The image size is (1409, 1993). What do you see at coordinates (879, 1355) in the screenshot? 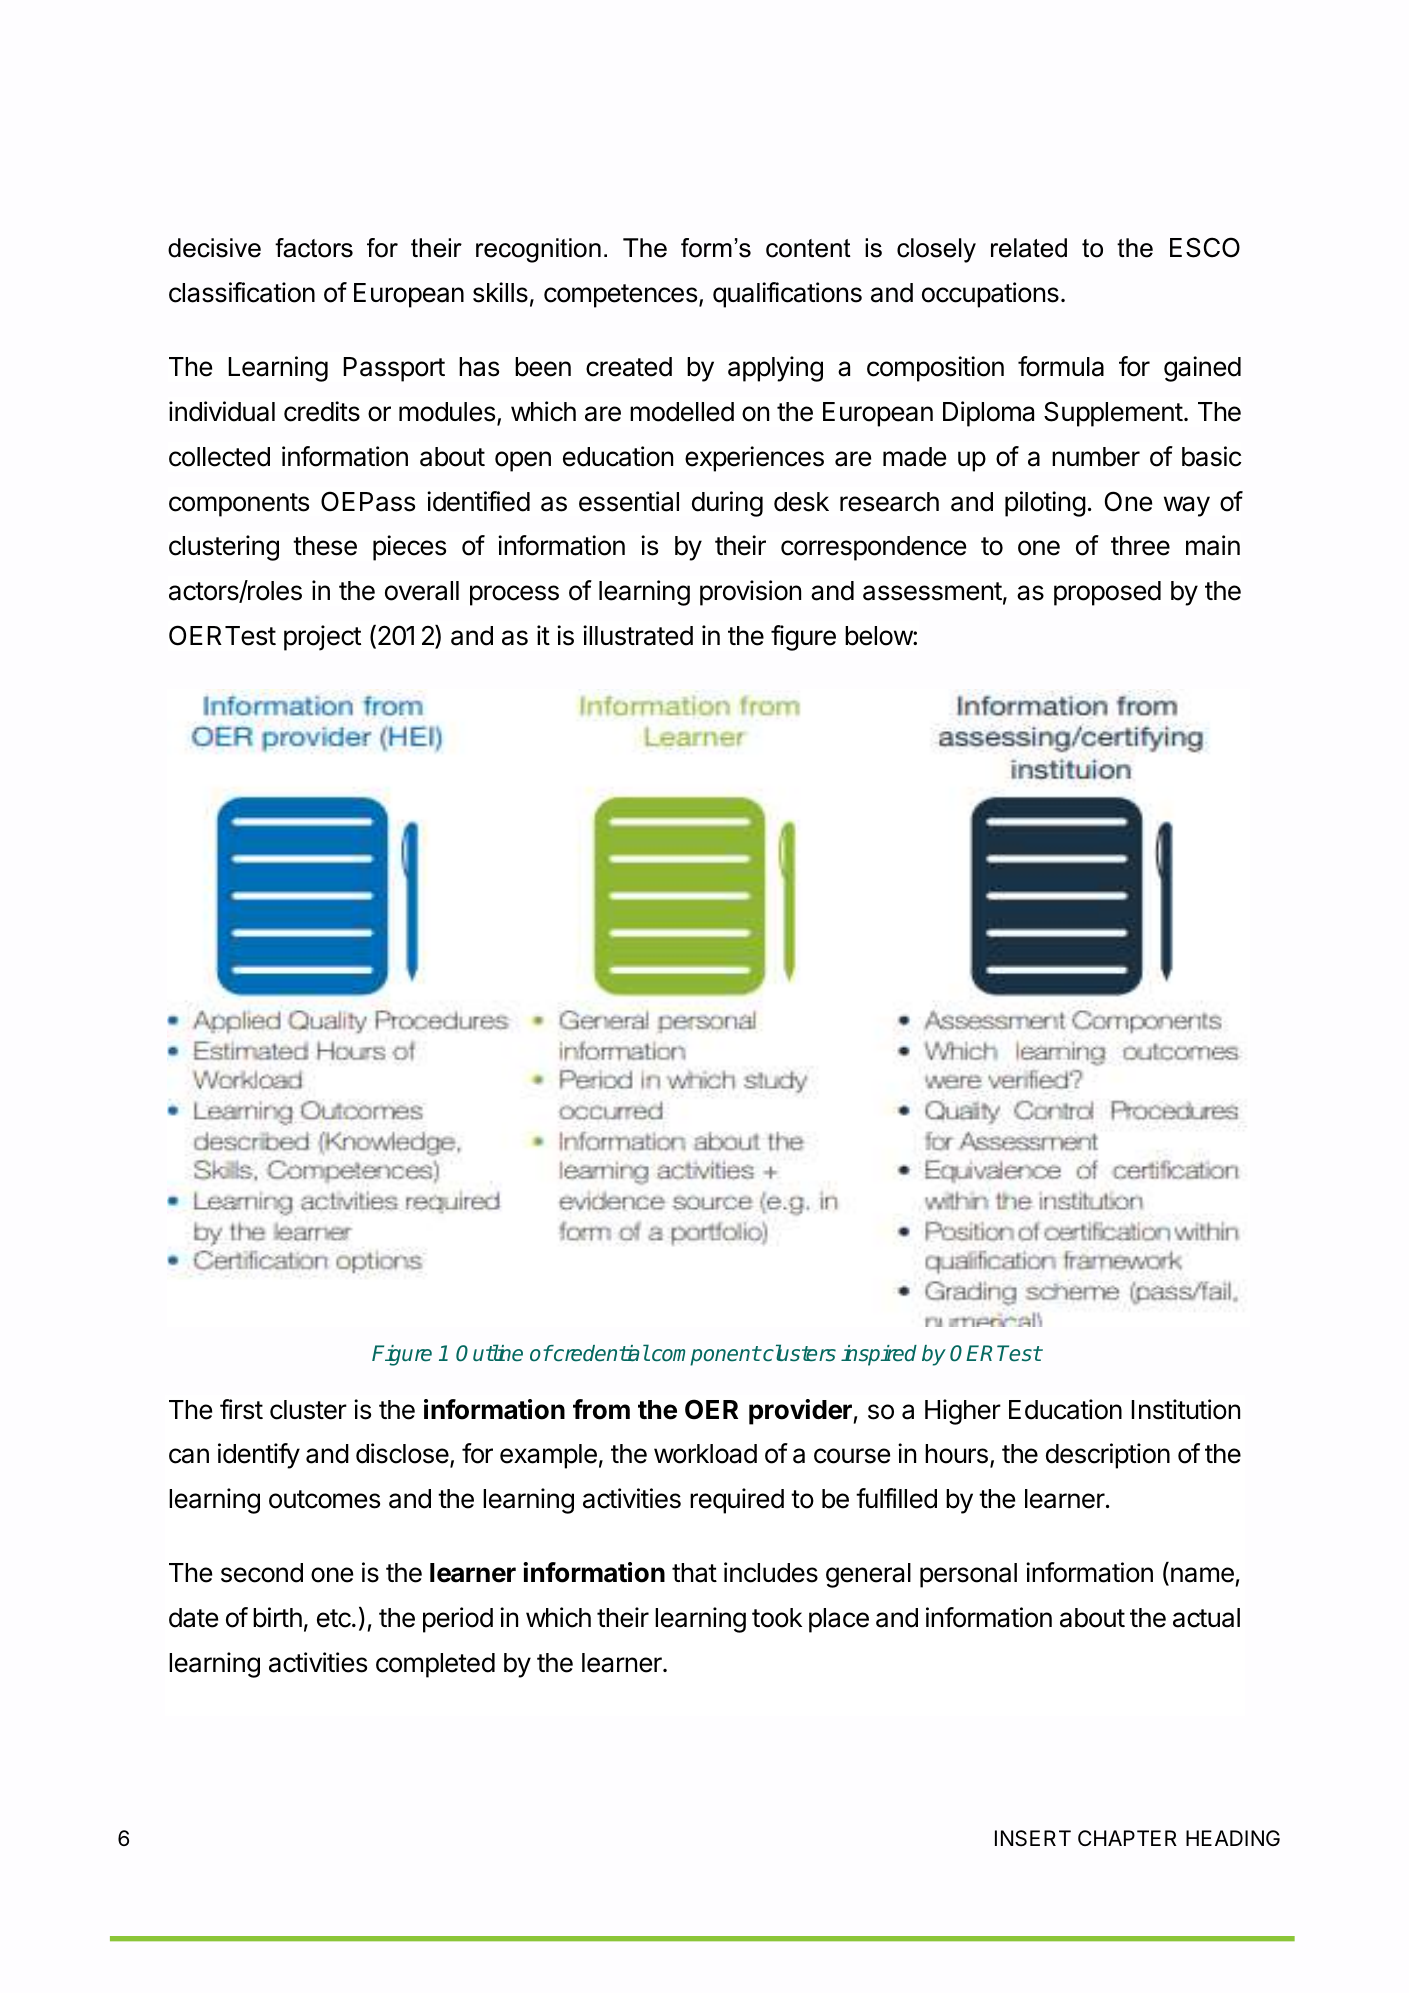
I see `inspired` at bounding box center [879, 1355].
